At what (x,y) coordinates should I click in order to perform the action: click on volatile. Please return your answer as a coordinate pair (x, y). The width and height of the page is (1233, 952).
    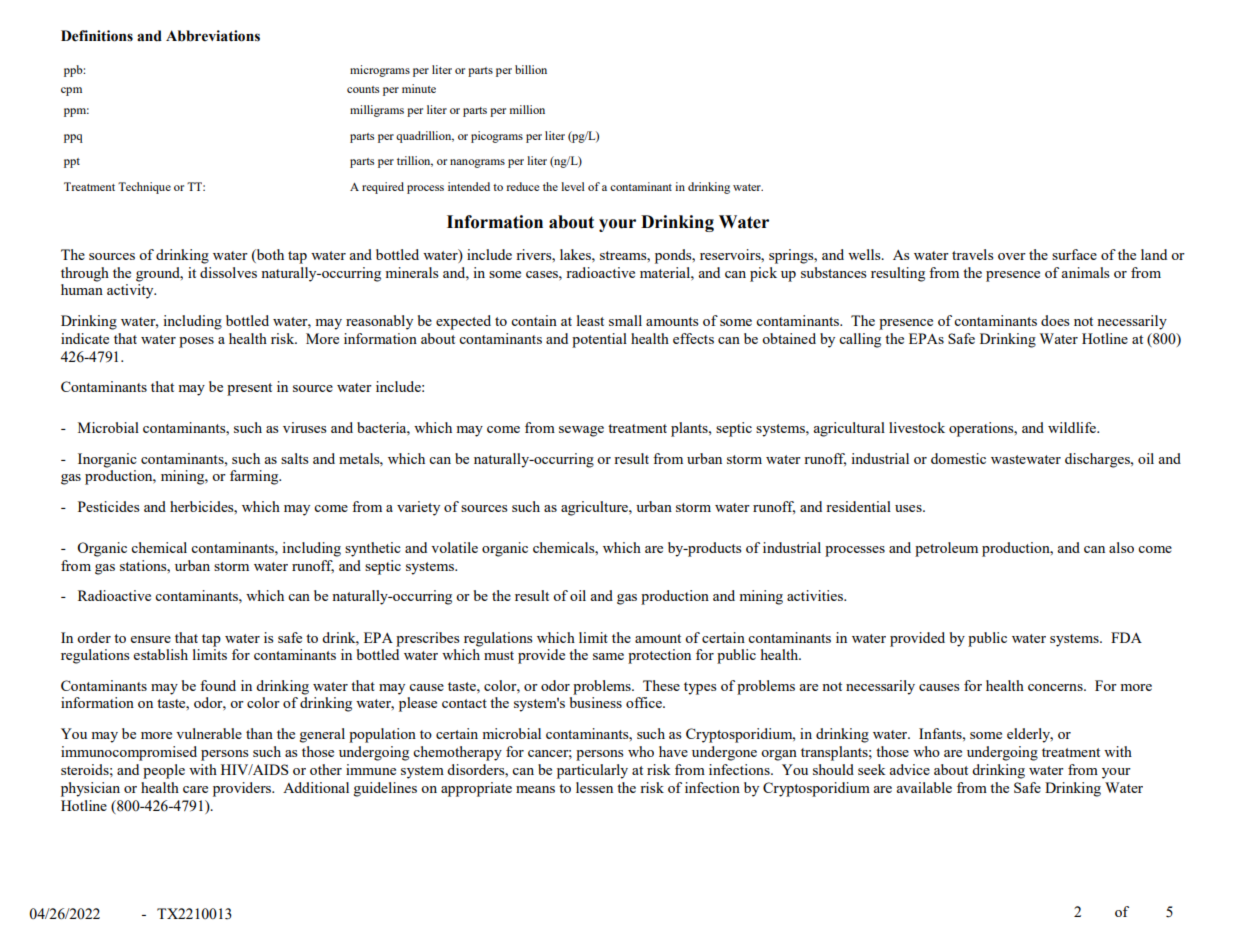
    Looking at the image, I should click on (454, 547).
